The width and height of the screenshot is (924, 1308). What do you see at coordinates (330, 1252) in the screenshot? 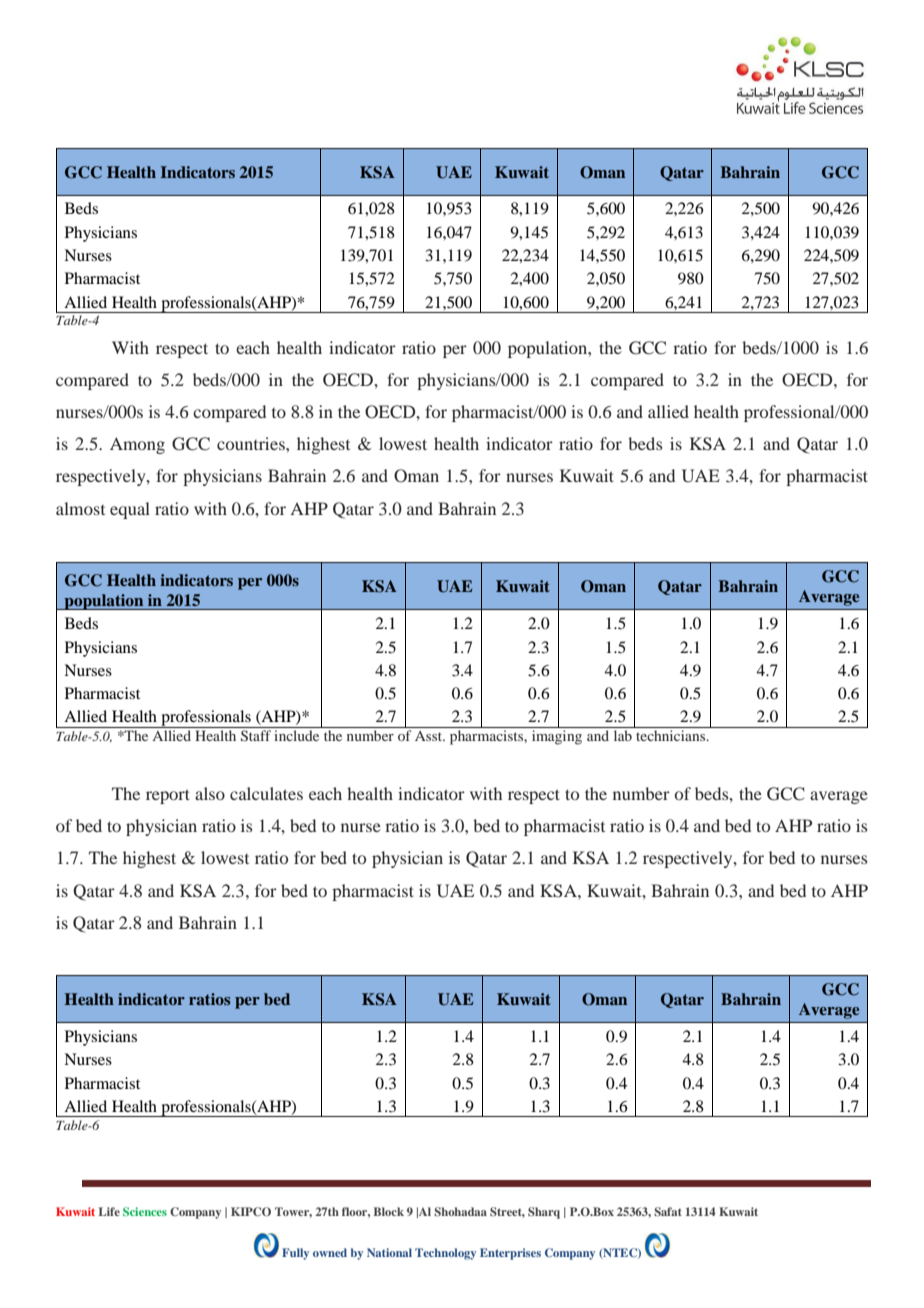
I see `owned` at bounding box center [330, 1252].
